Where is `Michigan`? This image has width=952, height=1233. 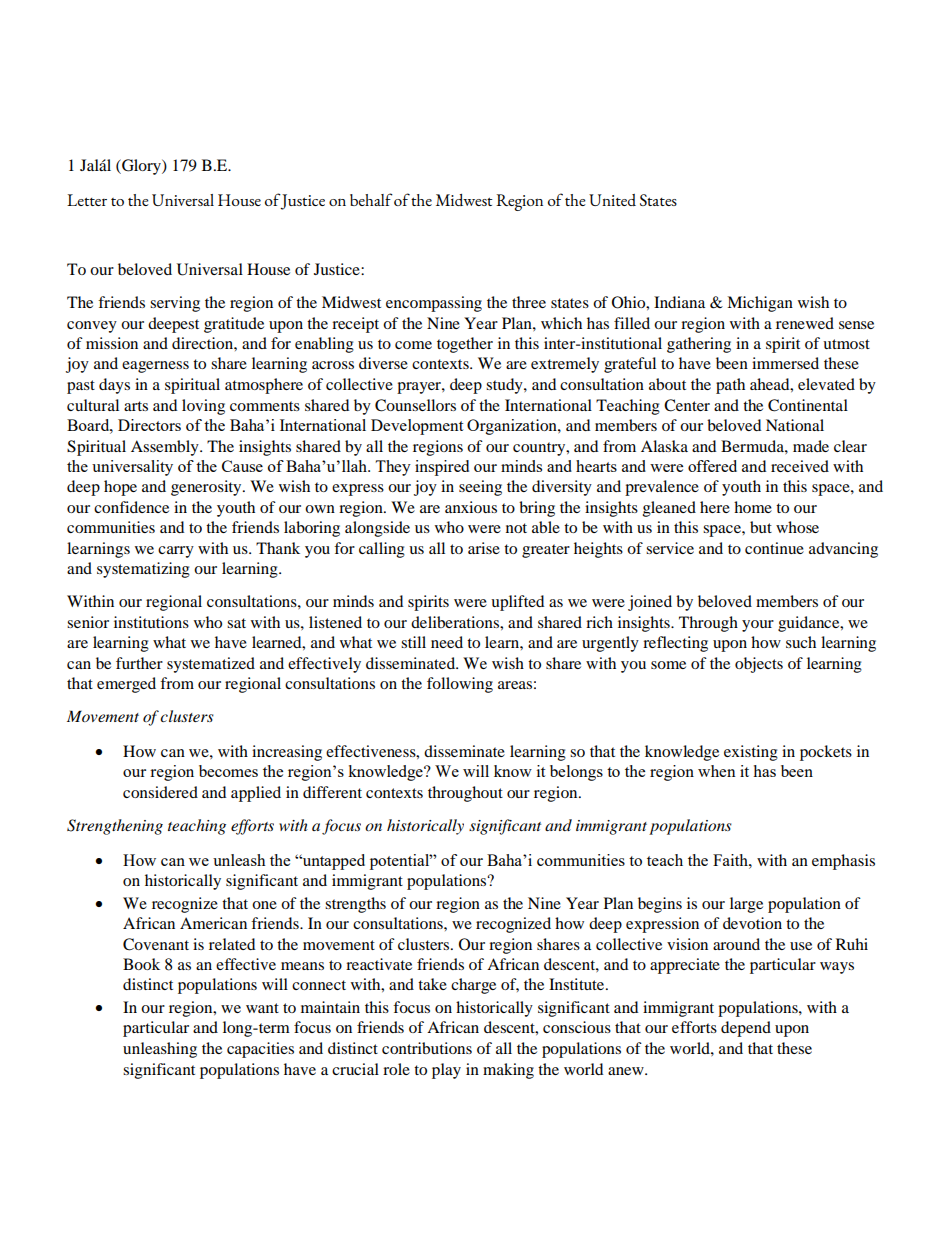
Michigan is located at coordinates (760, 304).
